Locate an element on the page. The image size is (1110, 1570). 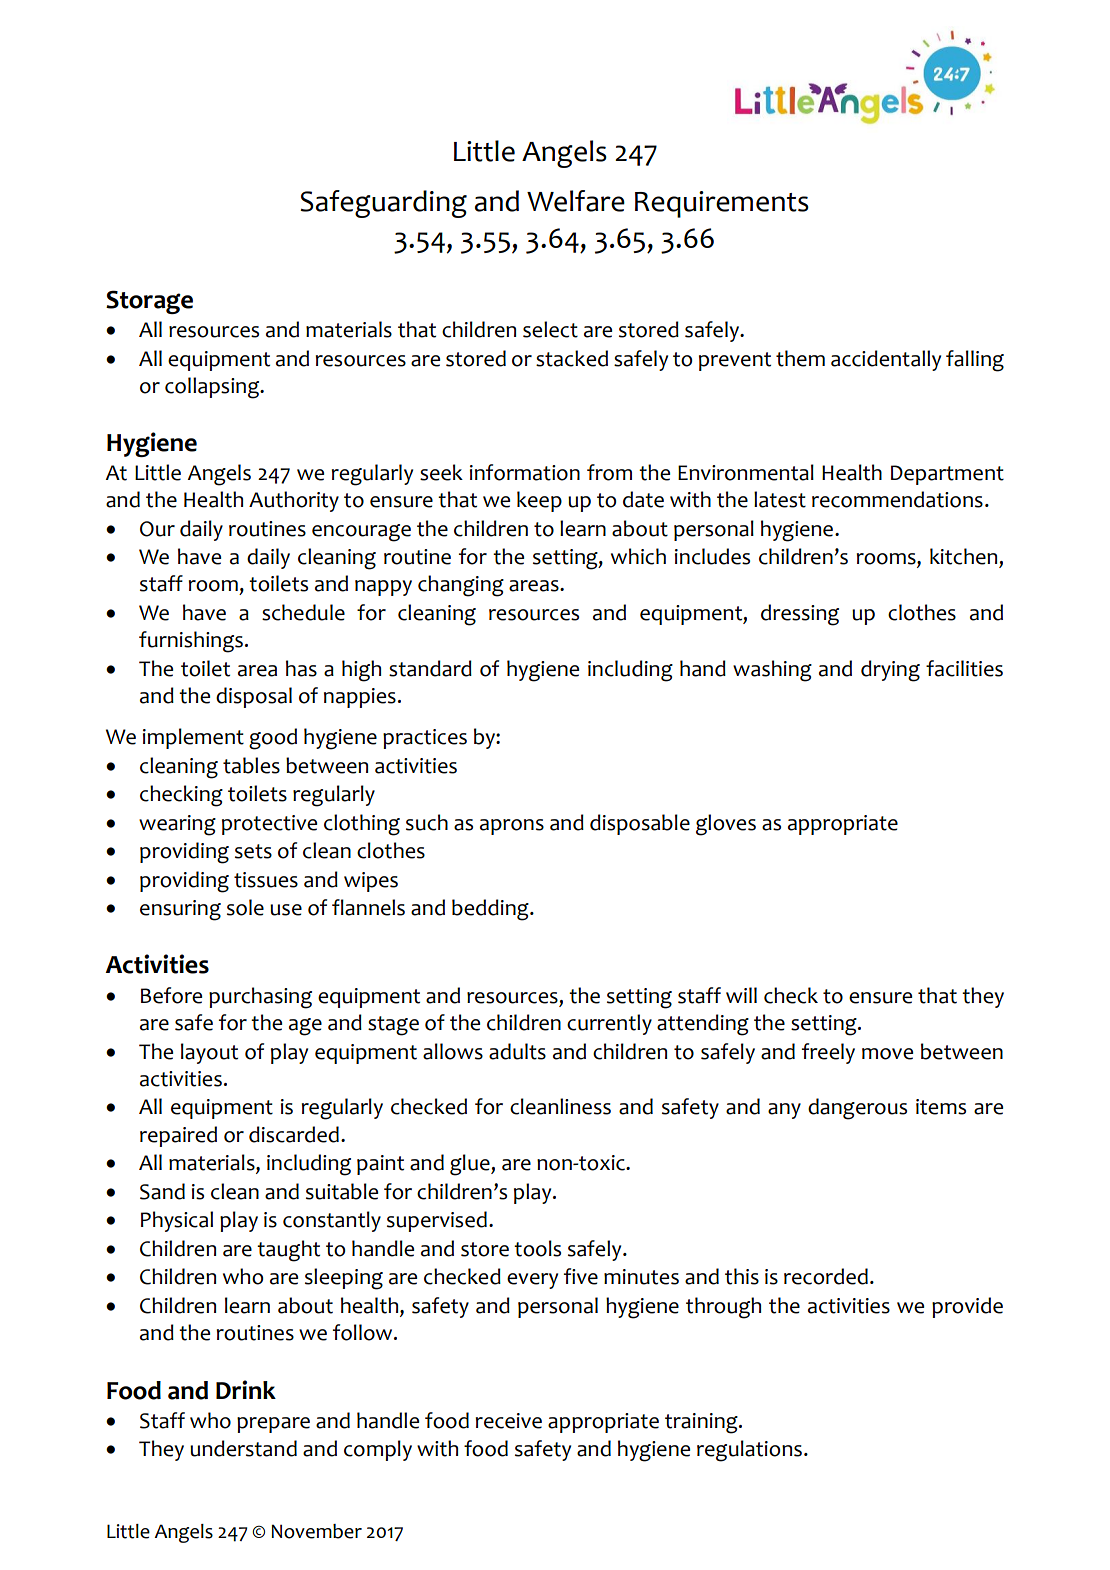
Welfare is located at coordinates (576, 201).
